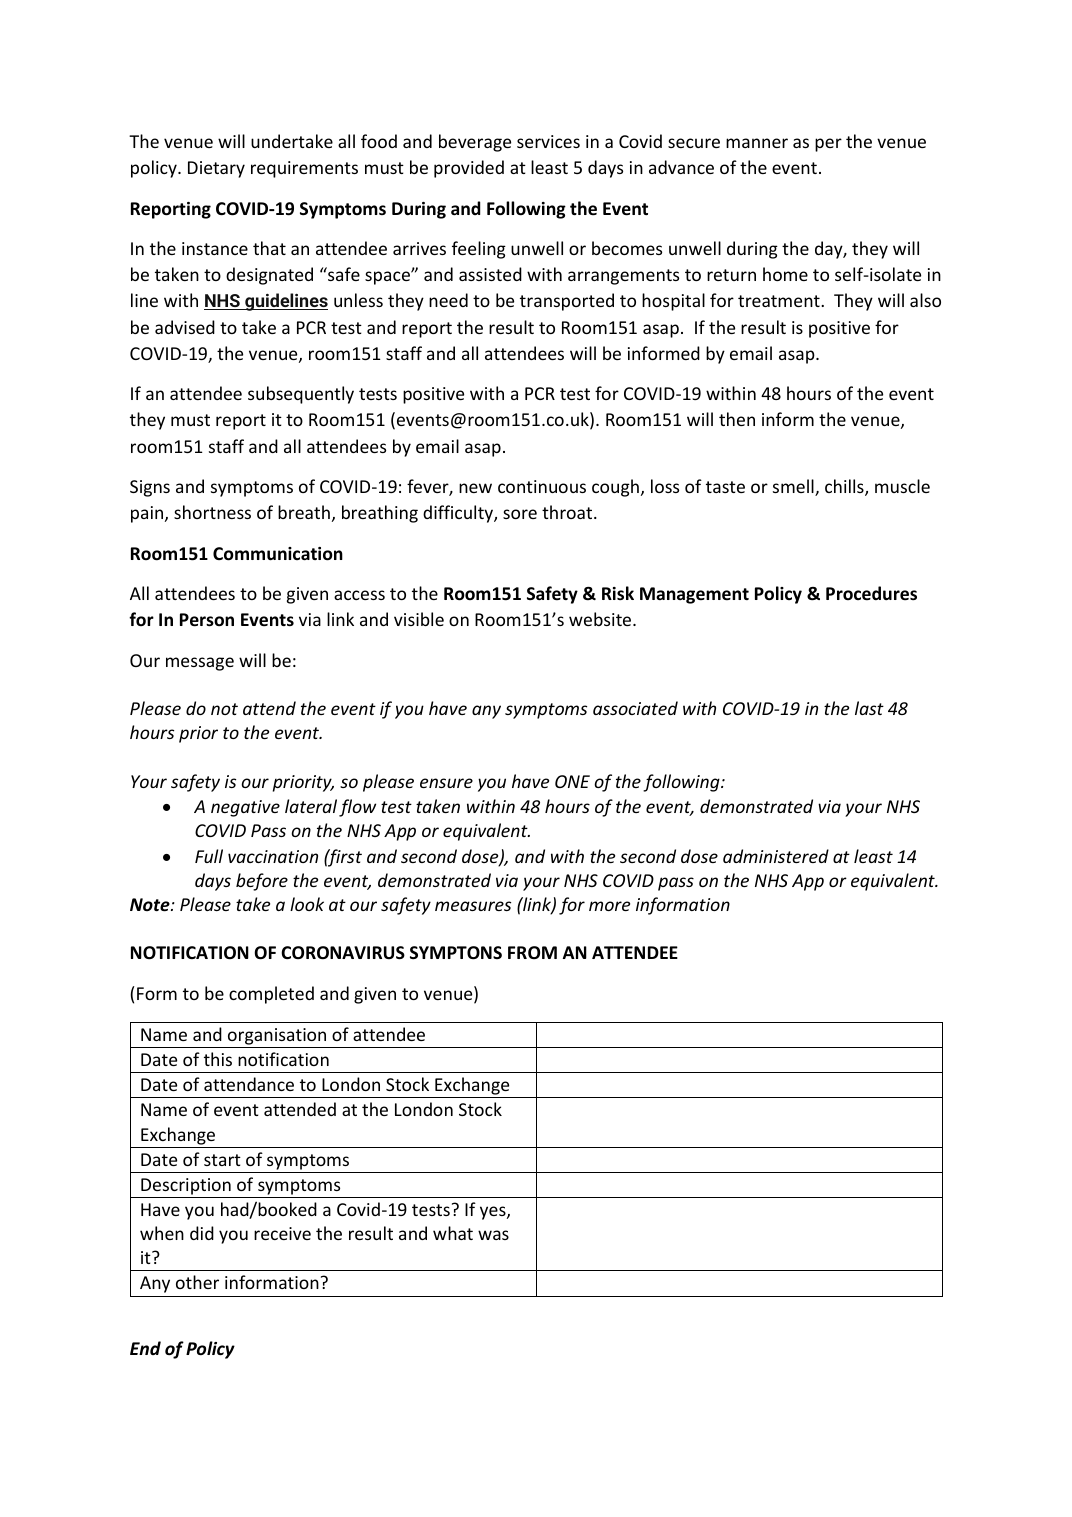 The height and width of the image is (1517, 1072). What do you see at coordinates (202, 1233) in the image?
I see `did` at bounding box center [202, 1233].
